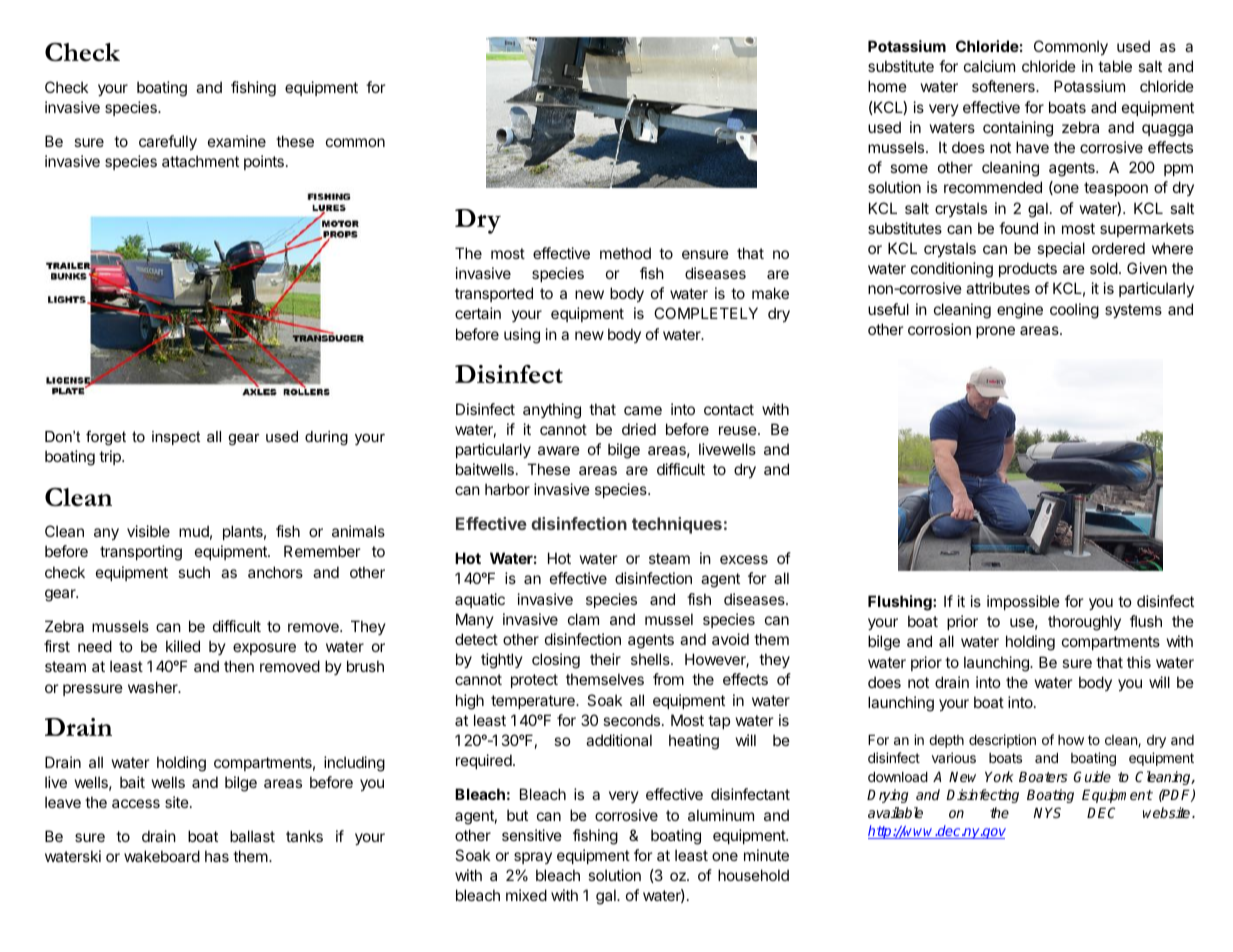 This image has width=1233, height=952. What do you see at coordinates (522, 336) in the image?
I see `using` at bounding box center [522, 336].
